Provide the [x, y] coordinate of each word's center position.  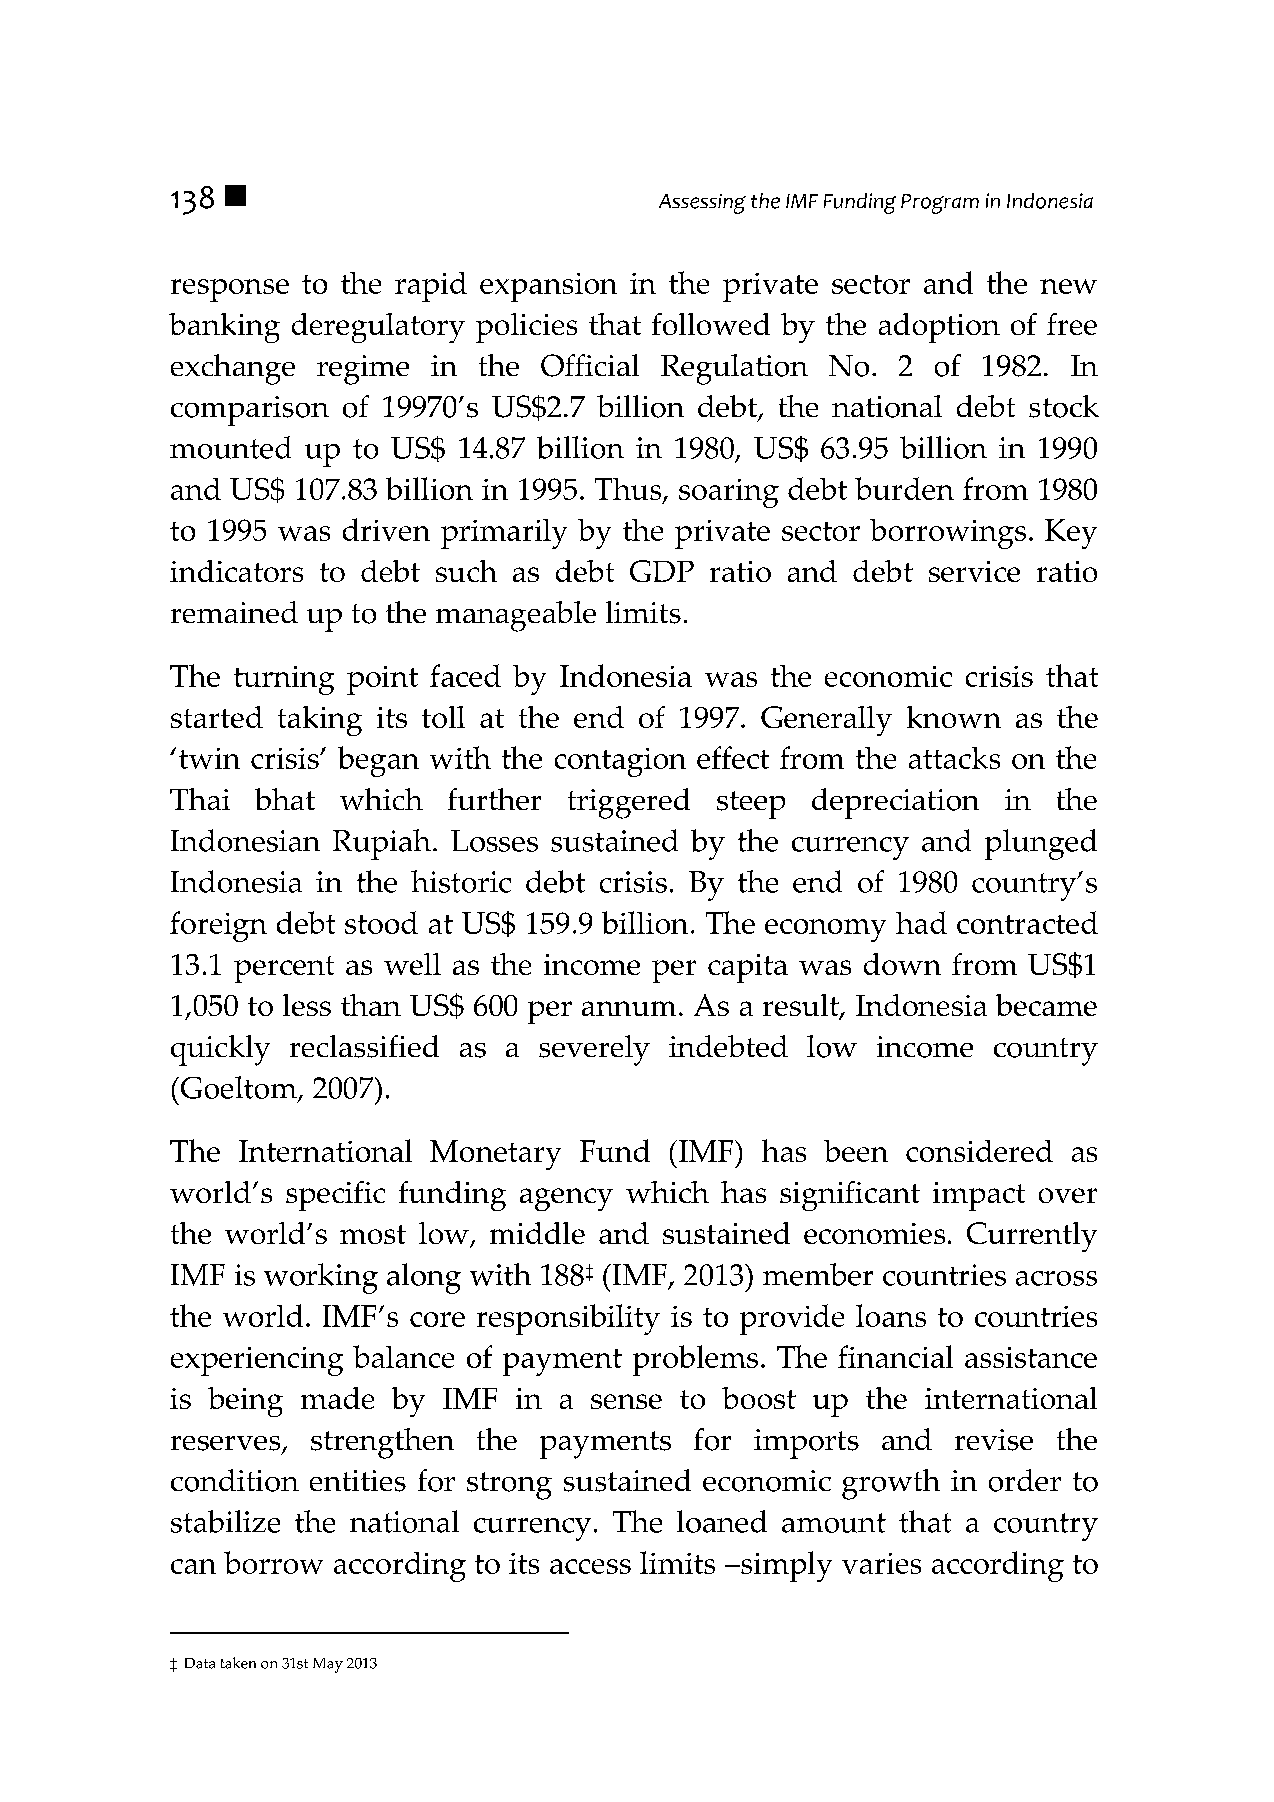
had [921, 922]
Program [940, 204]
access [590, 1566]
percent [284, 969]
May [328, 1665]
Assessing [702, 204]
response [230, 290]
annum [629, 1008]
